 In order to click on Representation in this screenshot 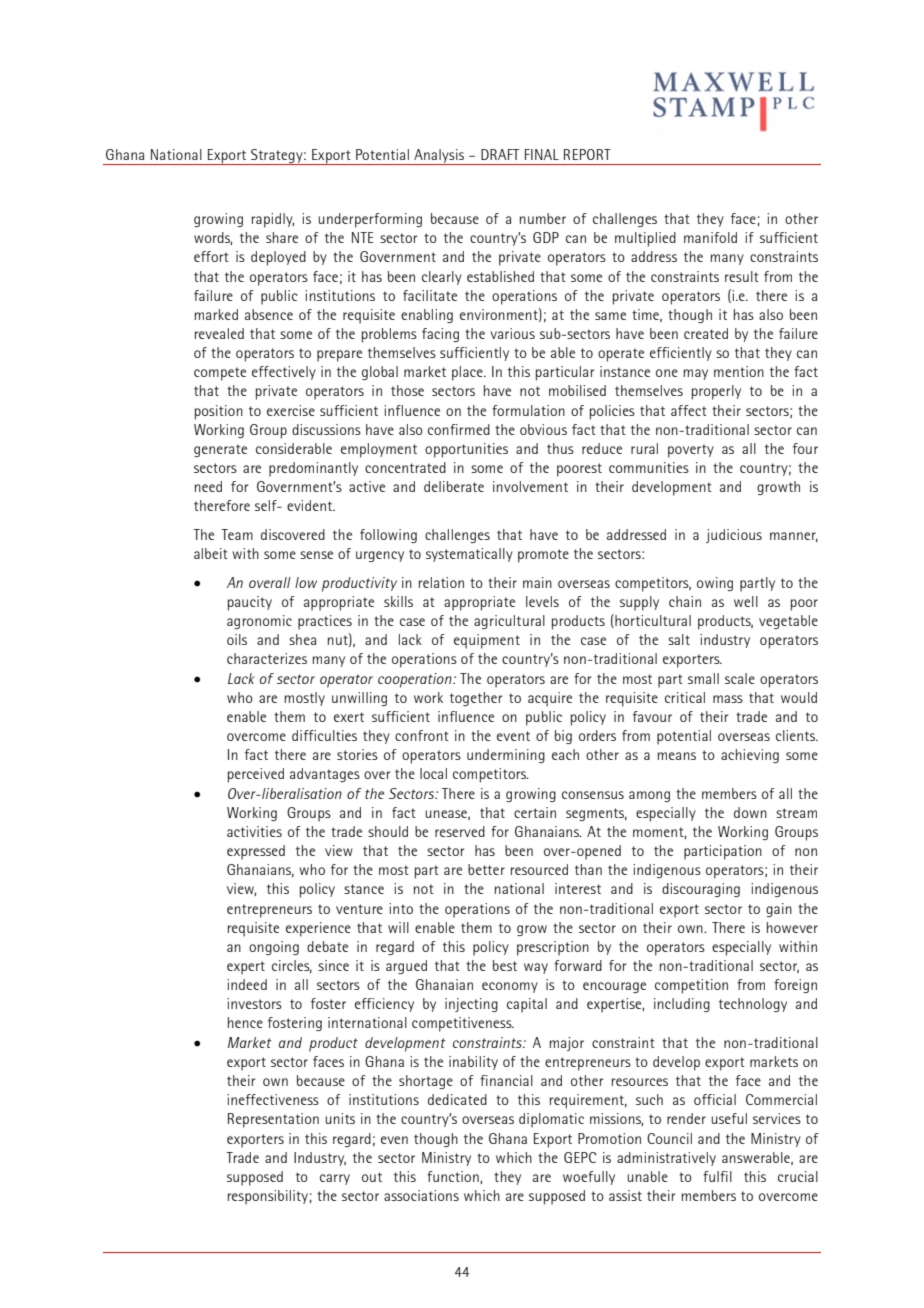, I will do `click(273, 1120)`.
